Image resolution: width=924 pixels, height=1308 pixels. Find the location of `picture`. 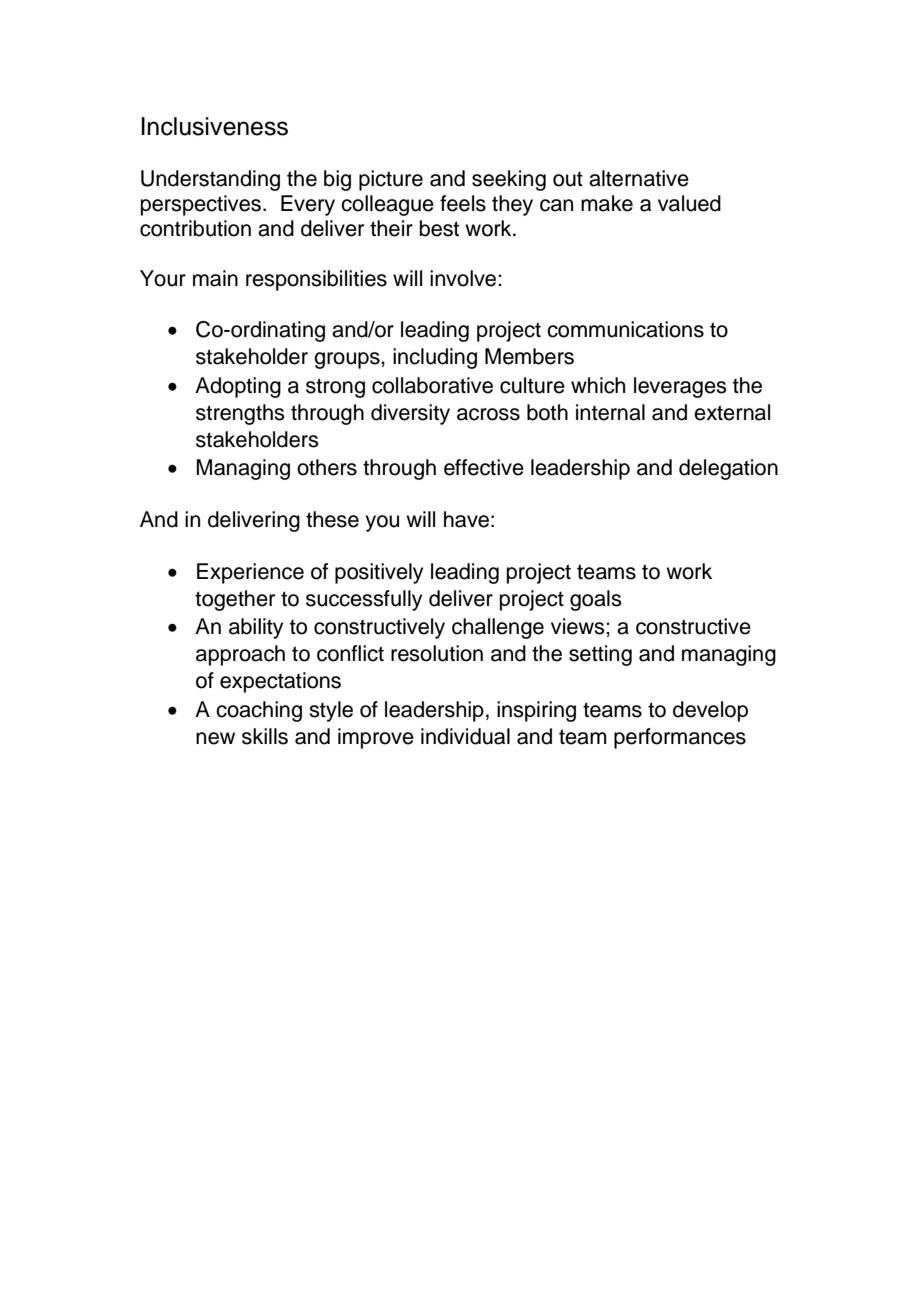

picture is located at coordinates (391, 180).
